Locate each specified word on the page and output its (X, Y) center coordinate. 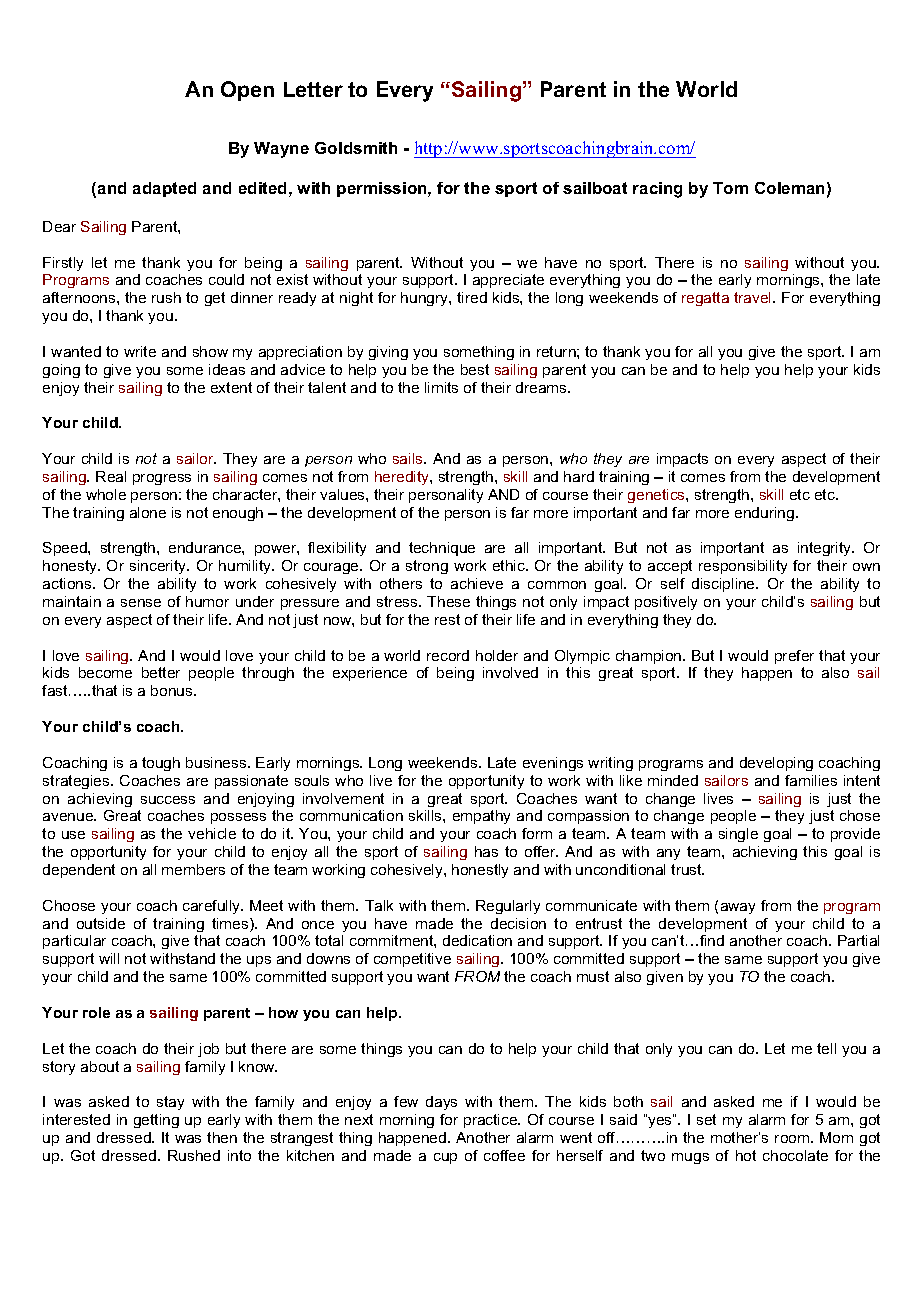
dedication (477, 940)
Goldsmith (356, 148)
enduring (766, 514)
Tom (730, 188)
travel (754, 297)
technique (442, 549)
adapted (164, 189)
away (738, 908)
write (140, 351)
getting (156, 1121)
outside (101, 923)
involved (510, 672)
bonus (173, 690)
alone (148, 512)
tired (472, 297)
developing (776, 764)
